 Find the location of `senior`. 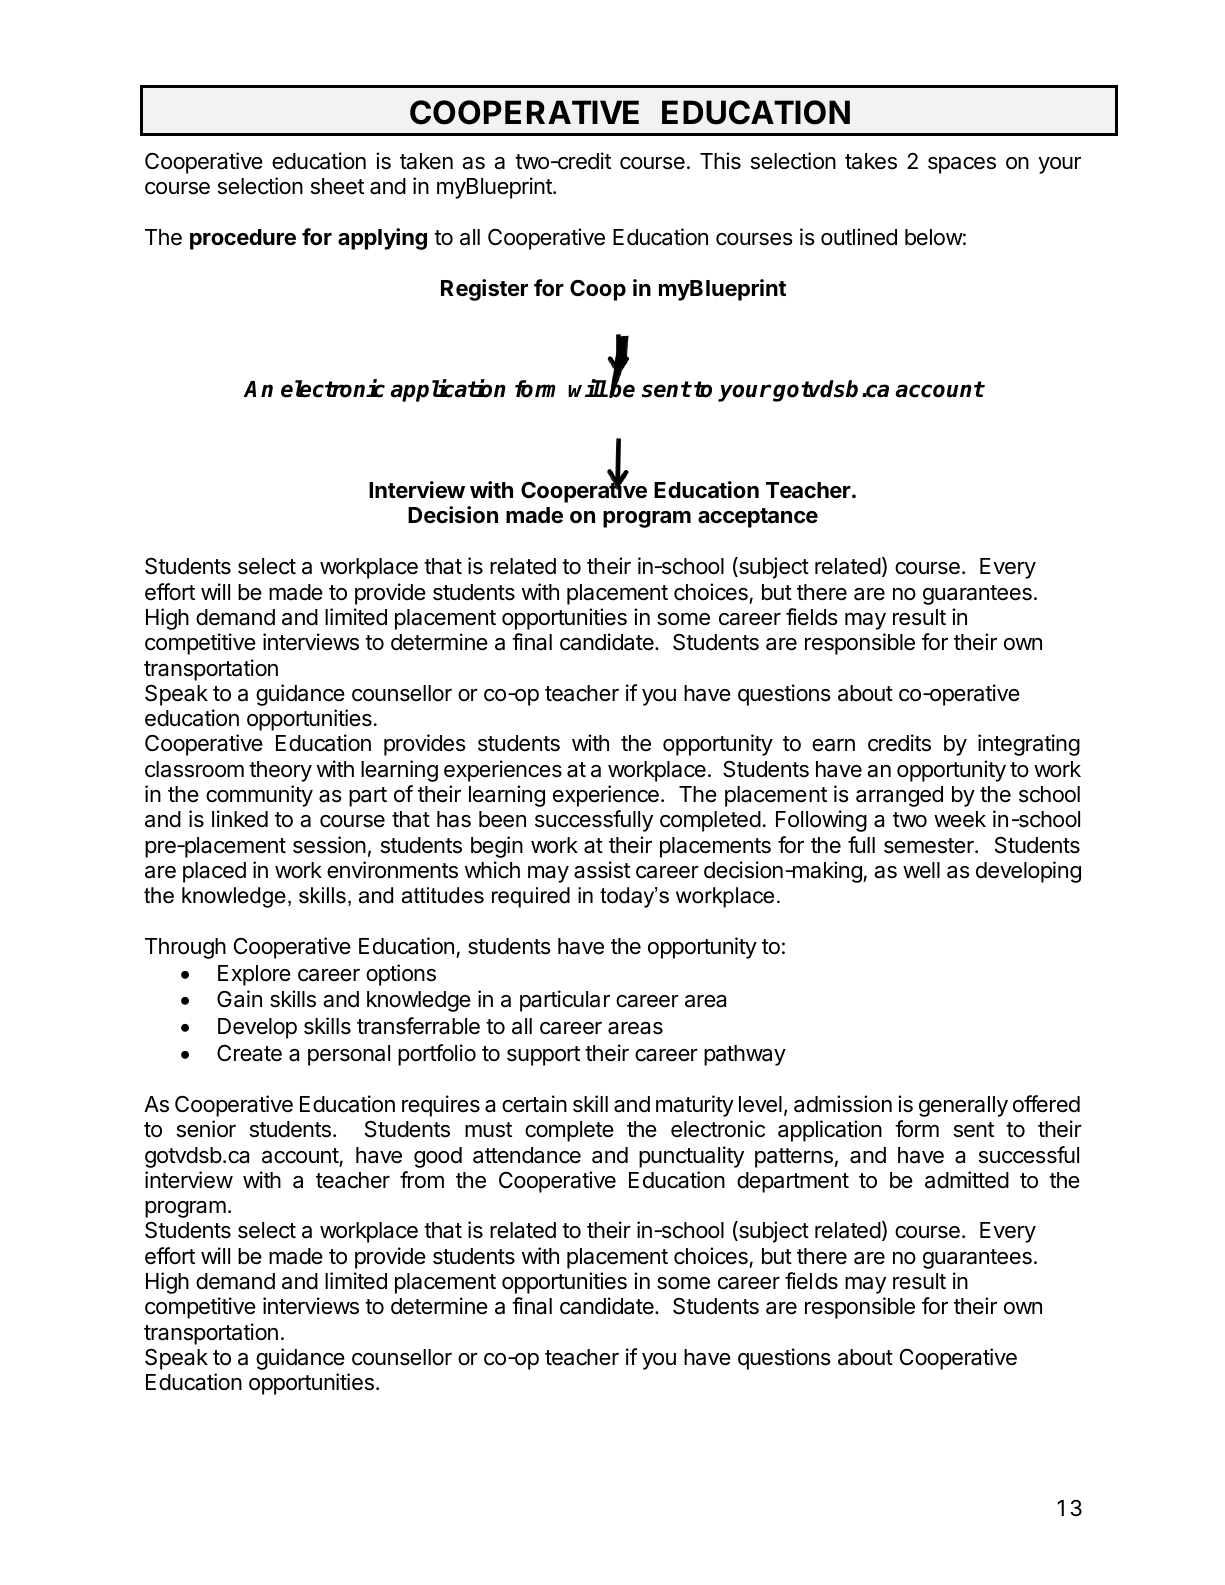

senior is located at coordinates (206, 1129).
